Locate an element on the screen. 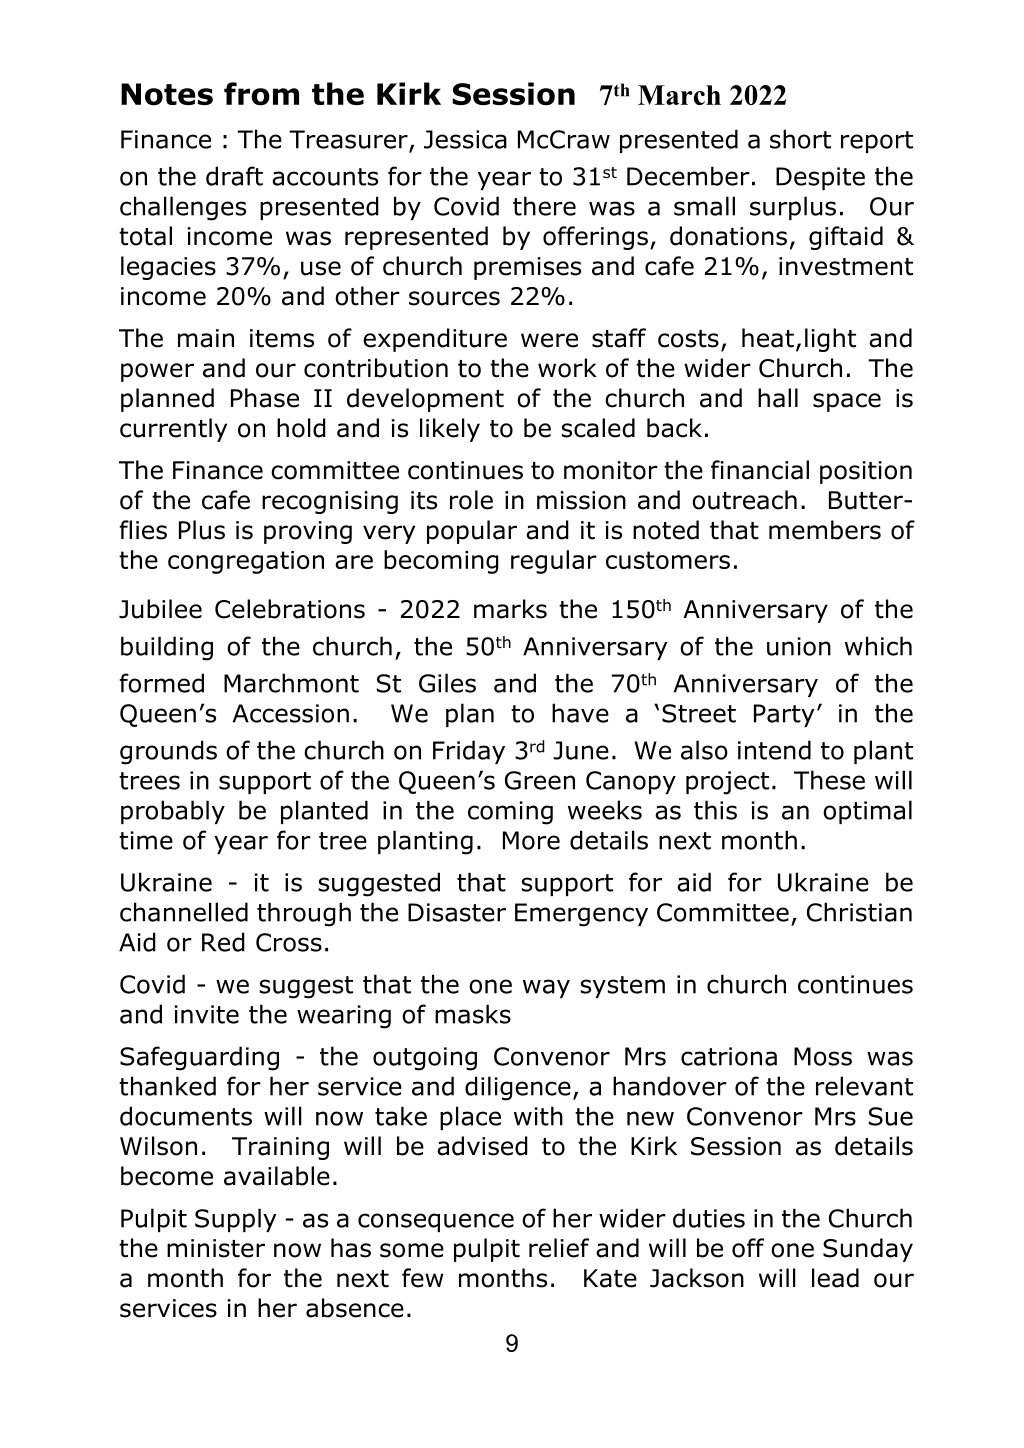 This screenshot has width=1024, height=1448. minister is located at coordinates (216, 1248).
